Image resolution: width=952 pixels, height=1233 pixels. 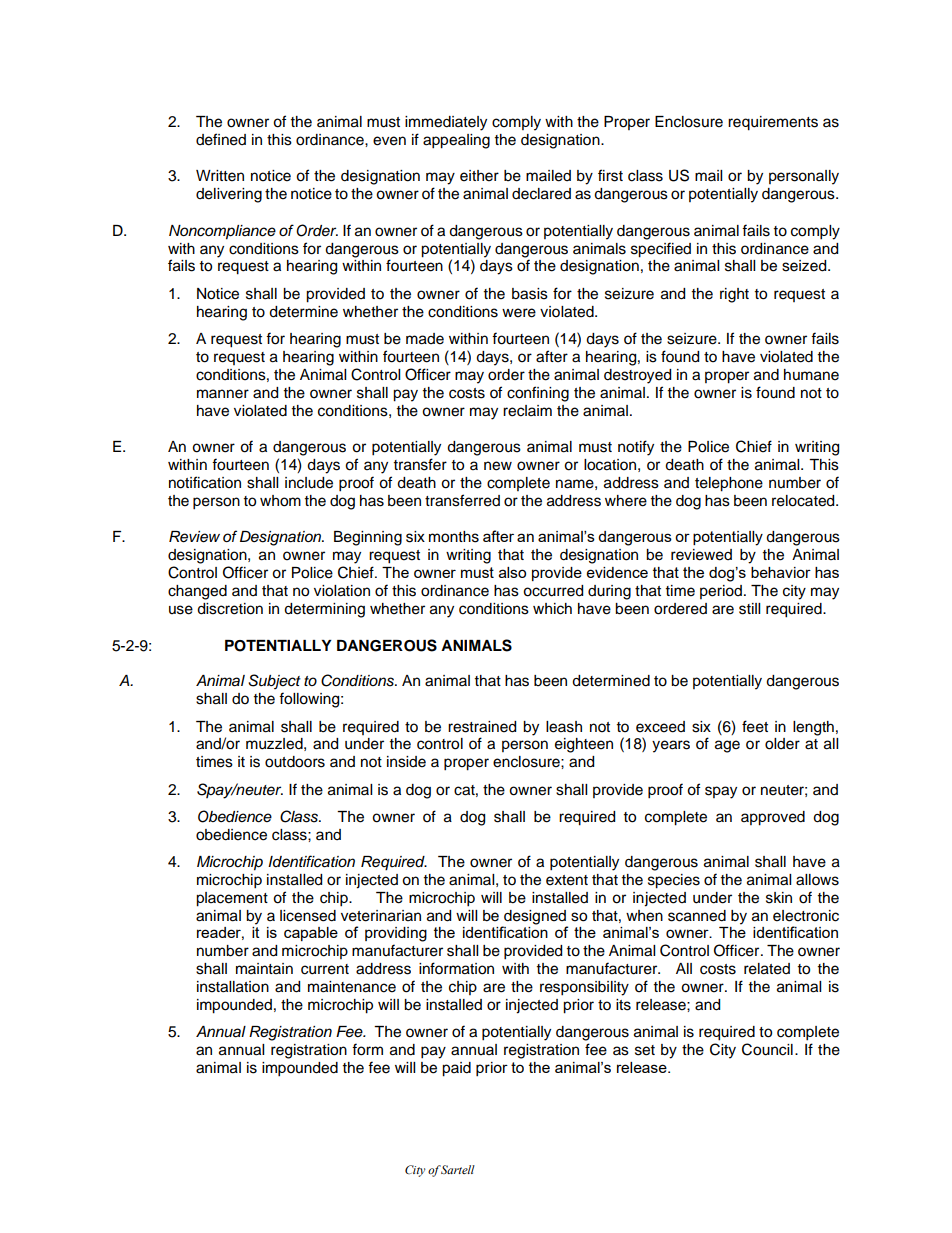 What do you see at coordinates (233, 987) in the page?
I see `installation` at bounding box center [233, 987].
